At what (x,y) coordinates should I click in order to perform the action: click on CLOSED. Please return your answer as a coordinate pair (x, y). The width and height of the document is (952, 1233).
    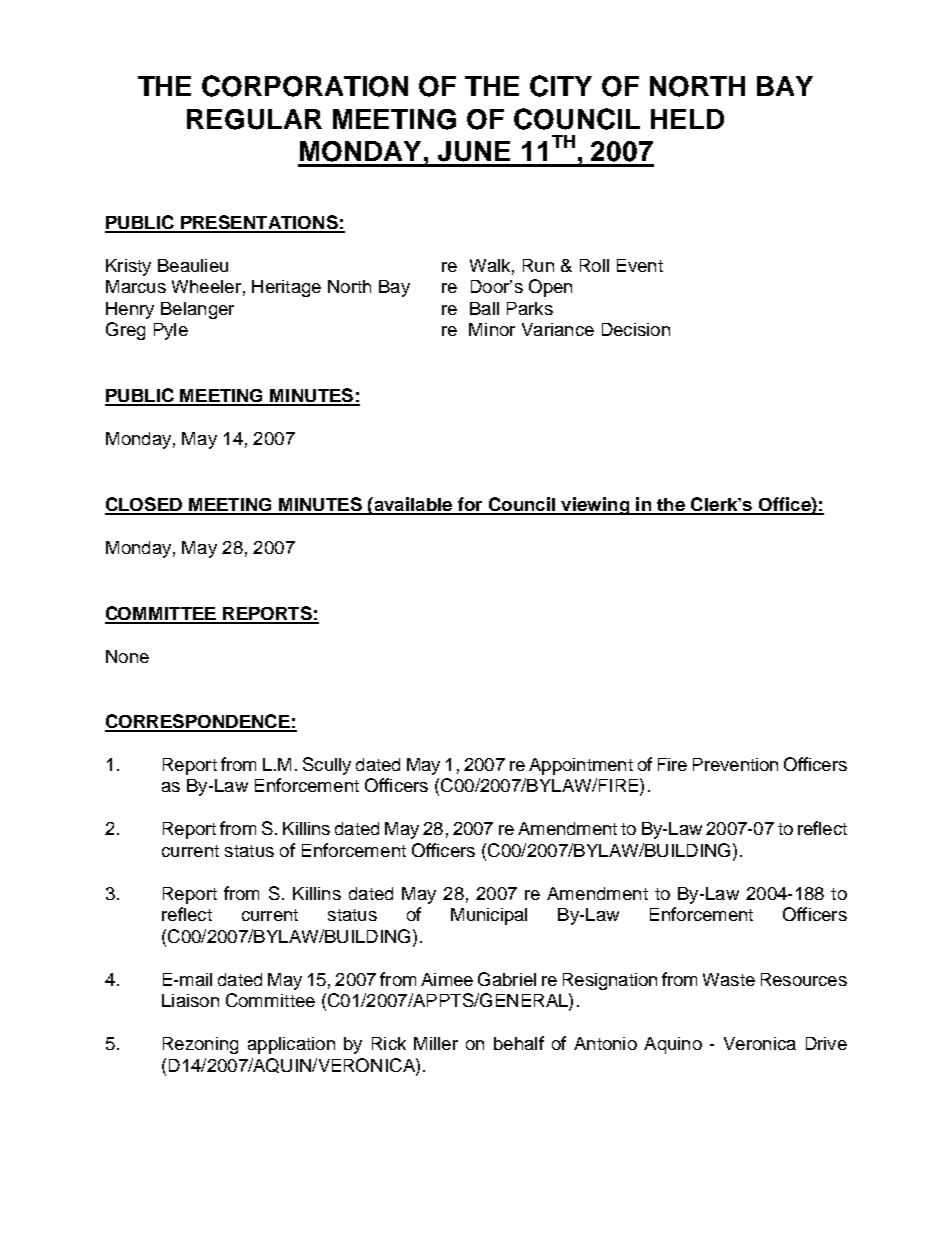
    Looking at the image, I should click on (145, 505).
